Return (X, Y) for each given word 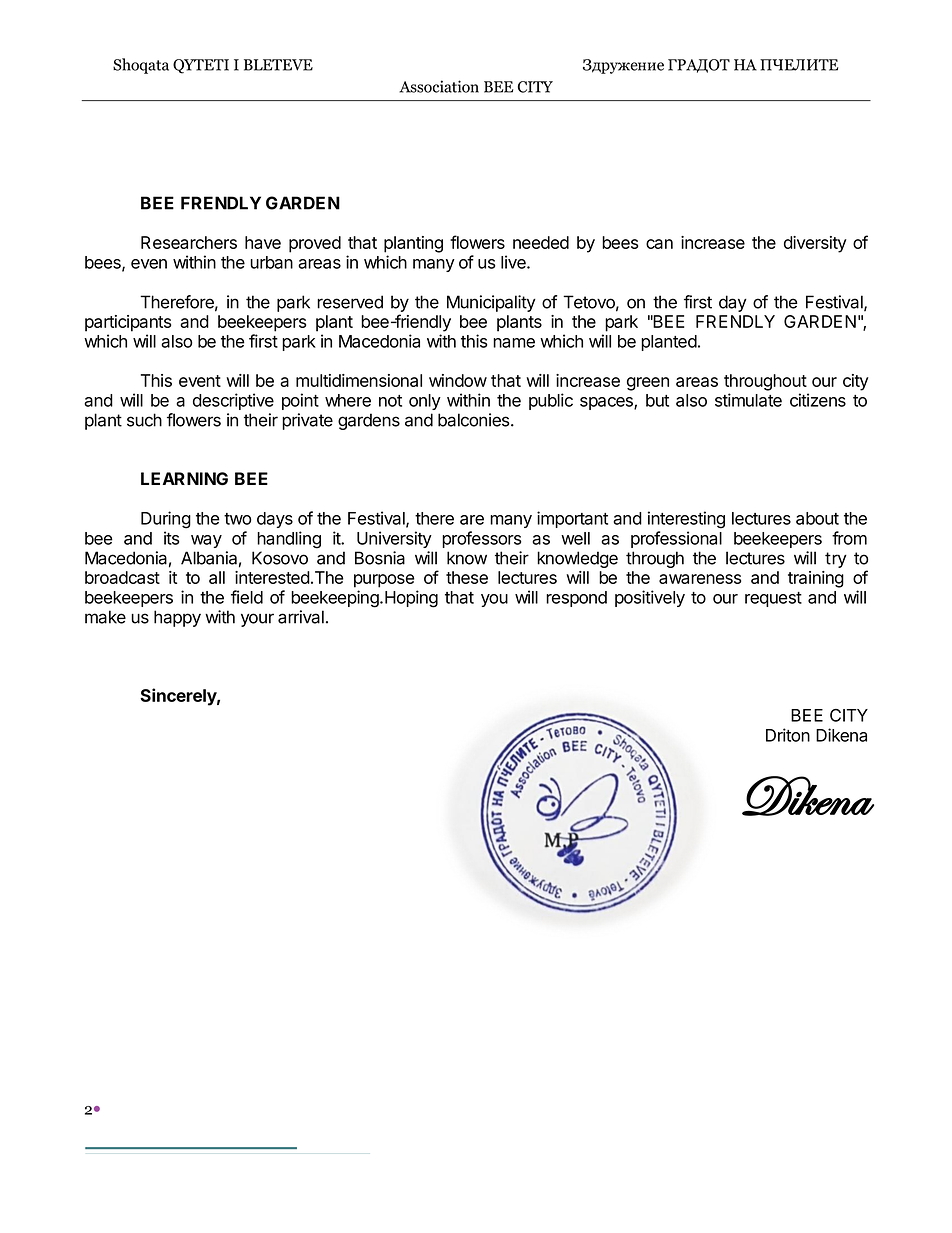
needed (541, 242)
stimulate (748, 400)
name (514, 343)
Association (439, 86)
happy (177, 618)
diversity (815, 244)
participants (128, 323)
